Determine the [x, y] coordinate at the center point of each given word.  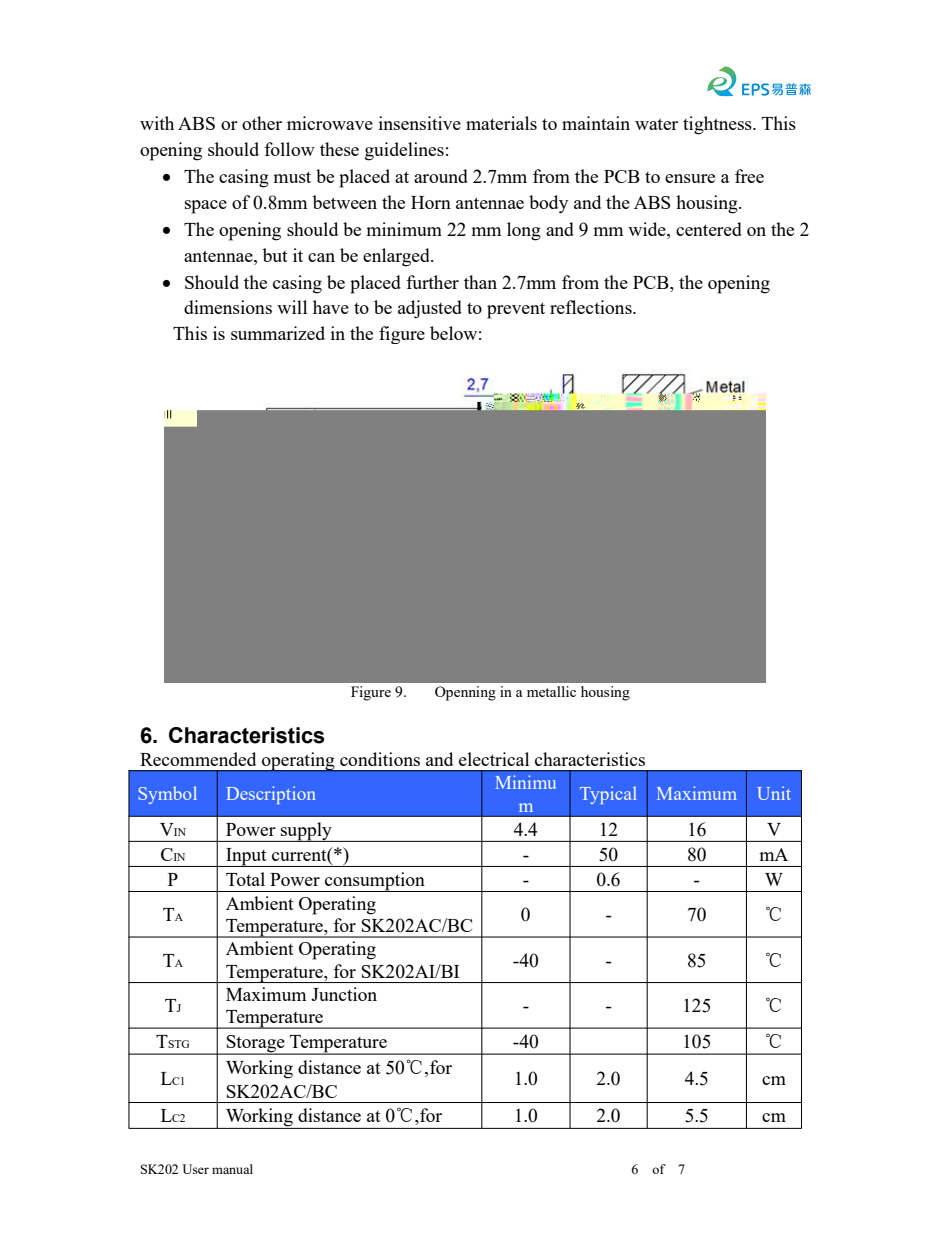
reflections [592, 307]
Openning [465, 693]
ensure [690, 178]
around [441, 176]
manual [232, 1169]
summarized [278, 333]
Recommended [198, 759]
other [262, 123]
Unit [774, 793]
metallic [551, 691]
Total [245, 879]
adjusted [430, 309]
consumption [375, 882]
